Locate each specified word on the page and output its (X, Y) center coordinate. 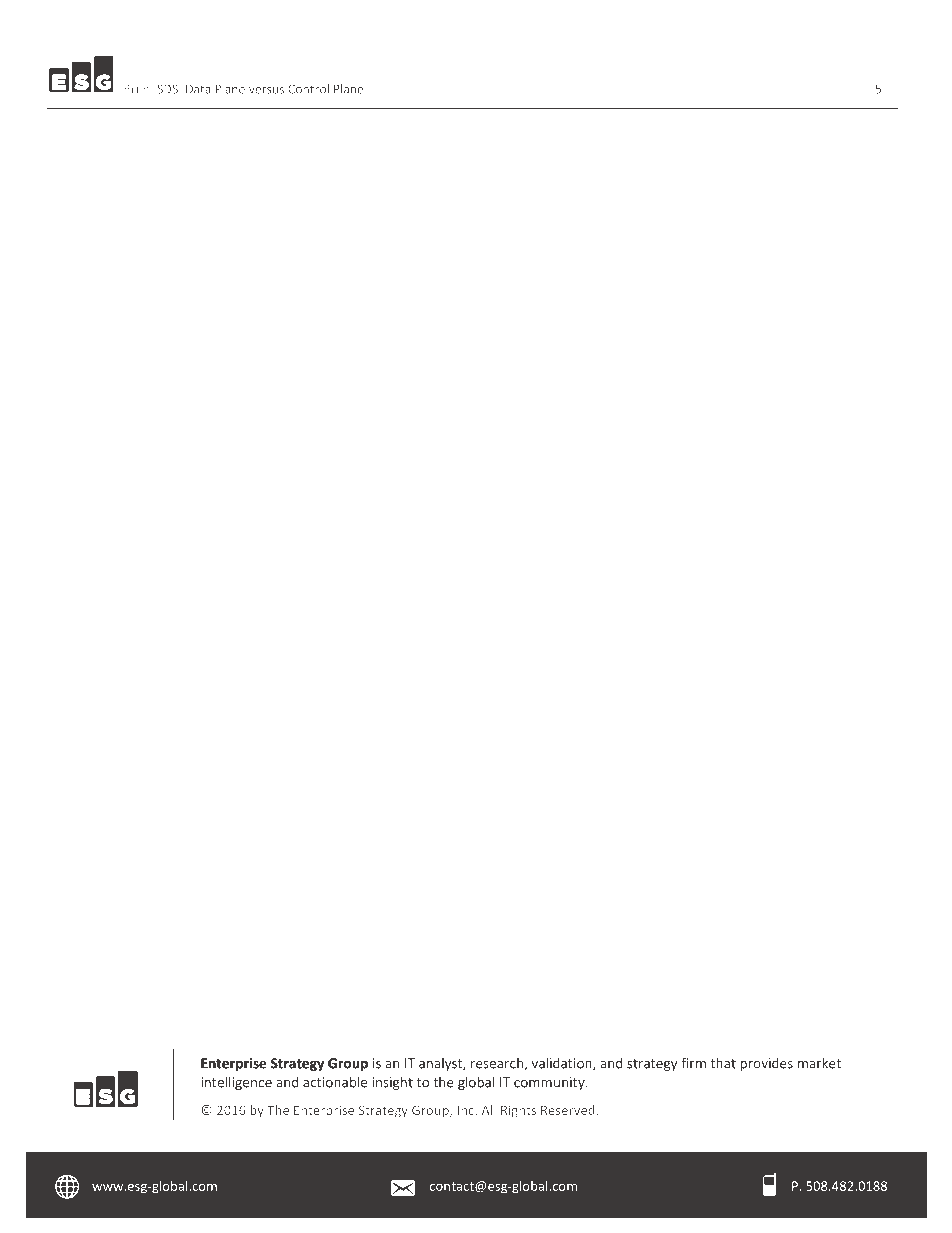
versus (266, 90)
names (136, 939)
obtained (651, 938)
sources (711, 939)
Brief (138, 89)
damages (144, 1006)
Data (198, 89)
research (497, 1063)
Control (308, 89)
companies (343, 939)
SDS (167, 89)
